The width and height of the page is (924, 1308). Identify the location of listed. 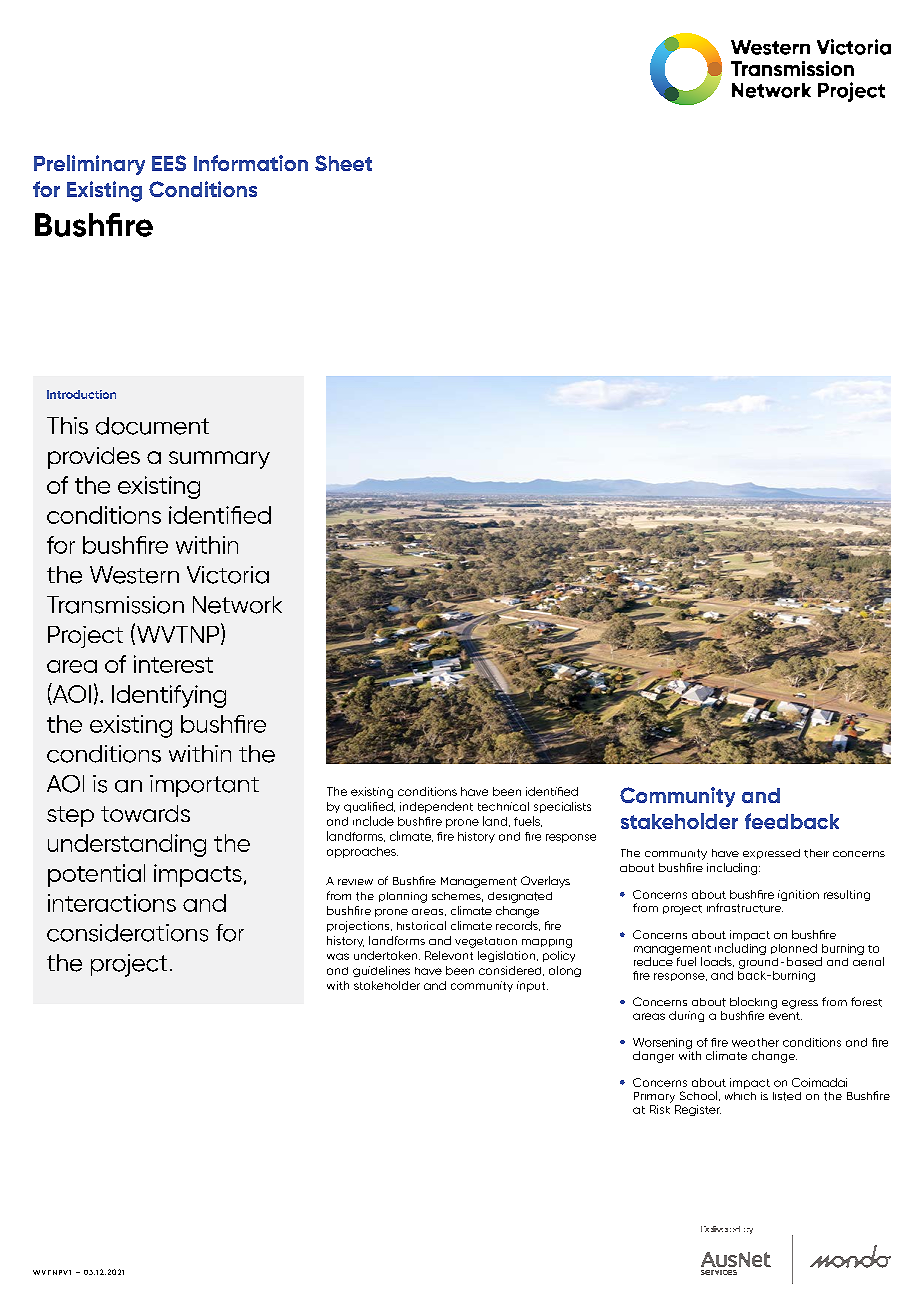
(787, 1096).
